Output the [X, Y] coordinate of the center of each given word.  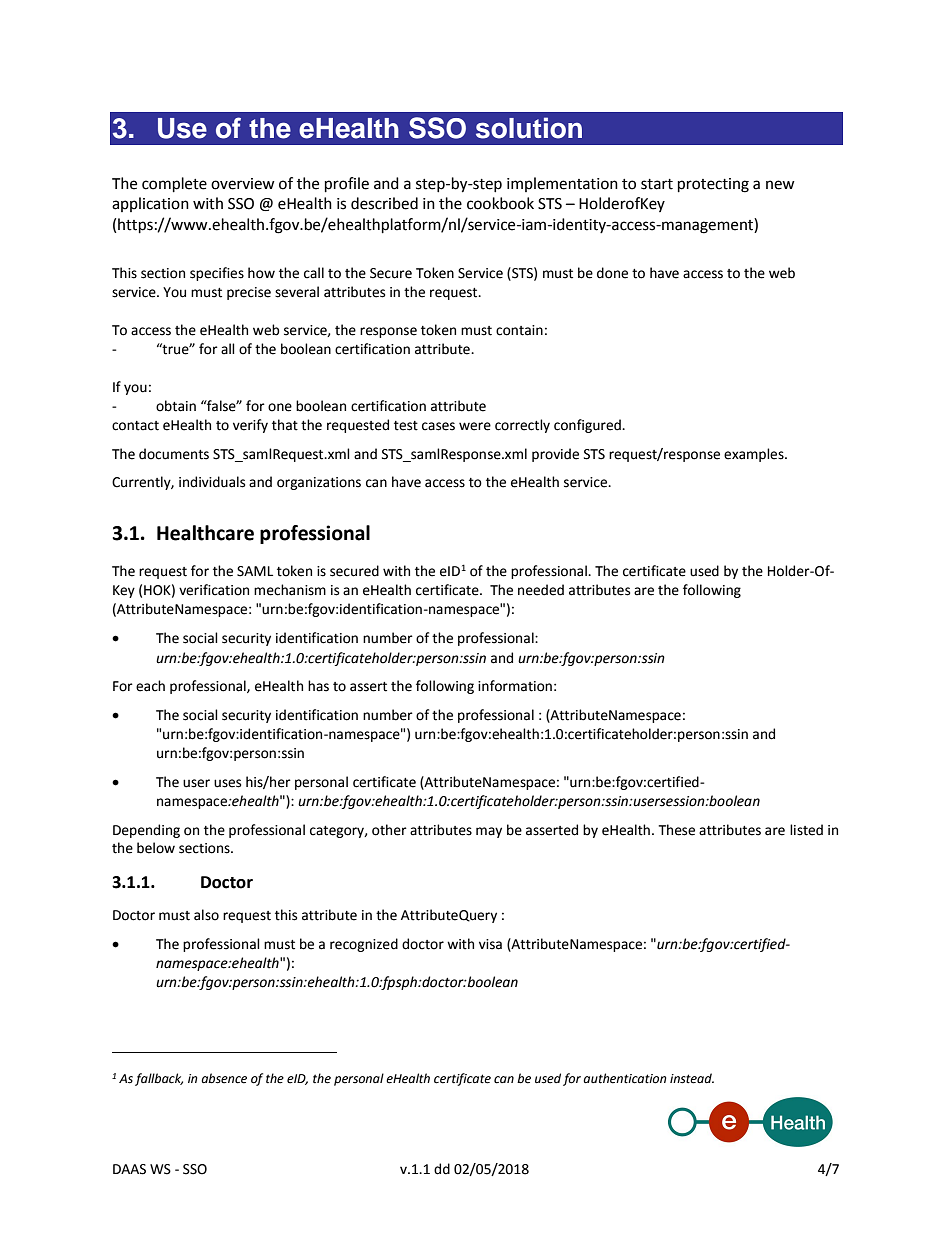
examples [755, 455]
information [515, 686]
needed [541, 590]
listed [806, 830]
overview [243, 184]
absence [224, 1078]
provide [555, 455]
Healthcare [205, 533]
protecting [713, 185]
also [206, 915]
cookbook [500, 203]
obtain [176, 406]
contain [519, 330]
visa [490, 944]
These [677, 830]
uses [227, 783]
